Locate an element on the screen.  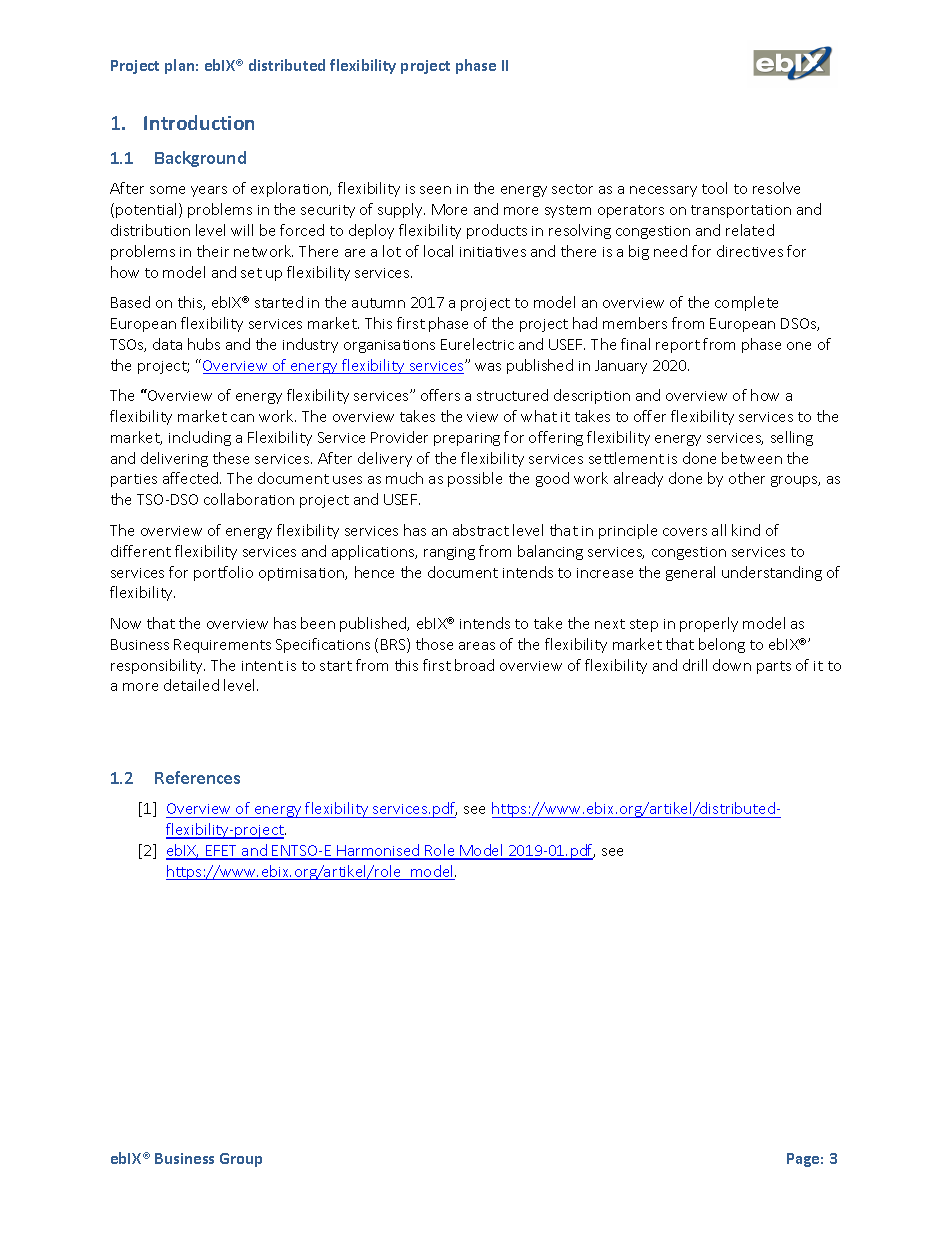
report is located at coordinates (678, 346).
